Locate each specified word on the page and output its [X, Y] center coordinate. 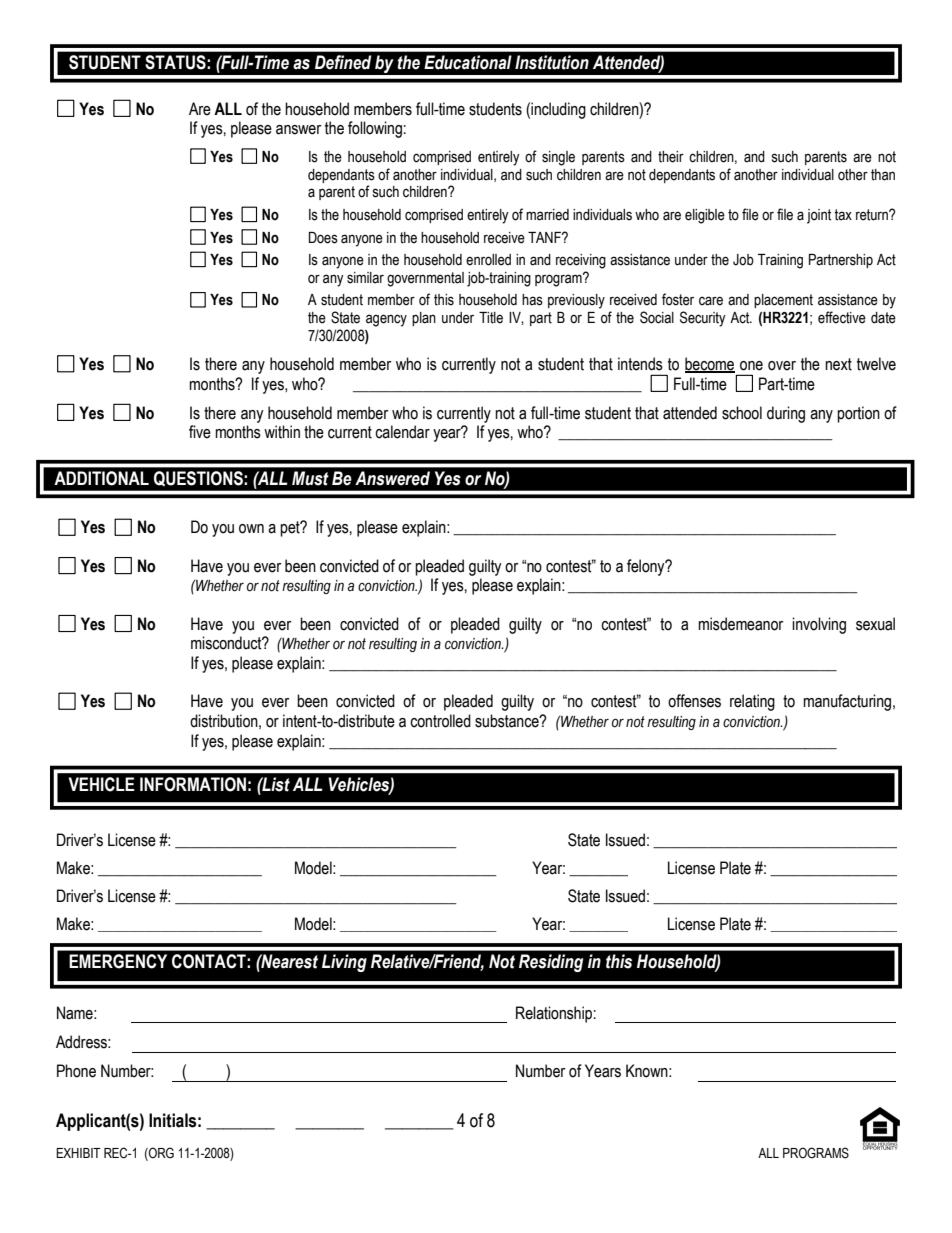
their [671, 157]
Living [344, 963]
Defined [343, 62]
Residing [551, 963]
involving [819, 625]
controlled [440, 721]
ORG [160, 1154]
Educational [468, 62]
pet [291, 529]
